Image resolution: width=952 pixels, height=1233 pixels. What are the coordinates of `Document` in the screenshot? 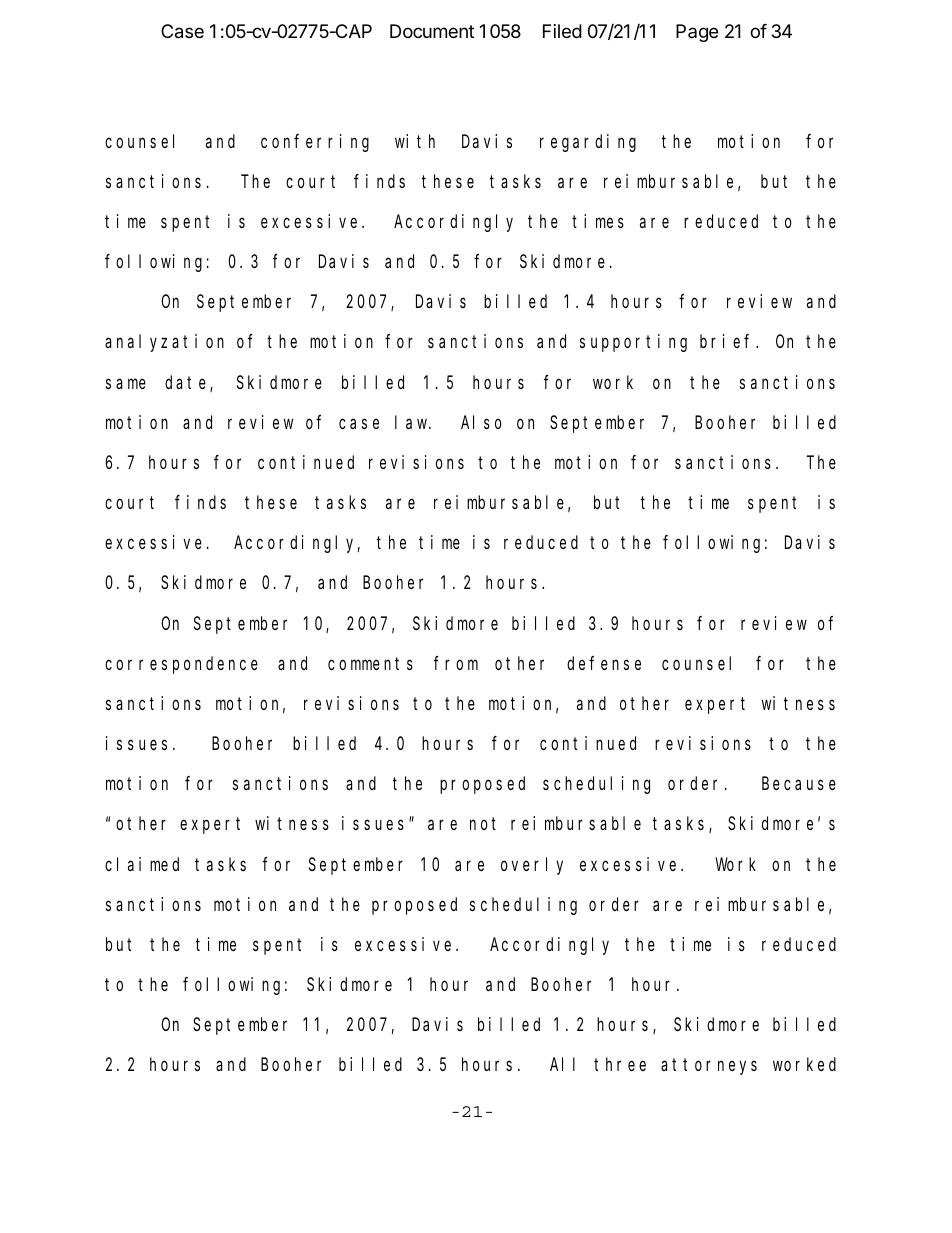 It's located at (432, 31).
